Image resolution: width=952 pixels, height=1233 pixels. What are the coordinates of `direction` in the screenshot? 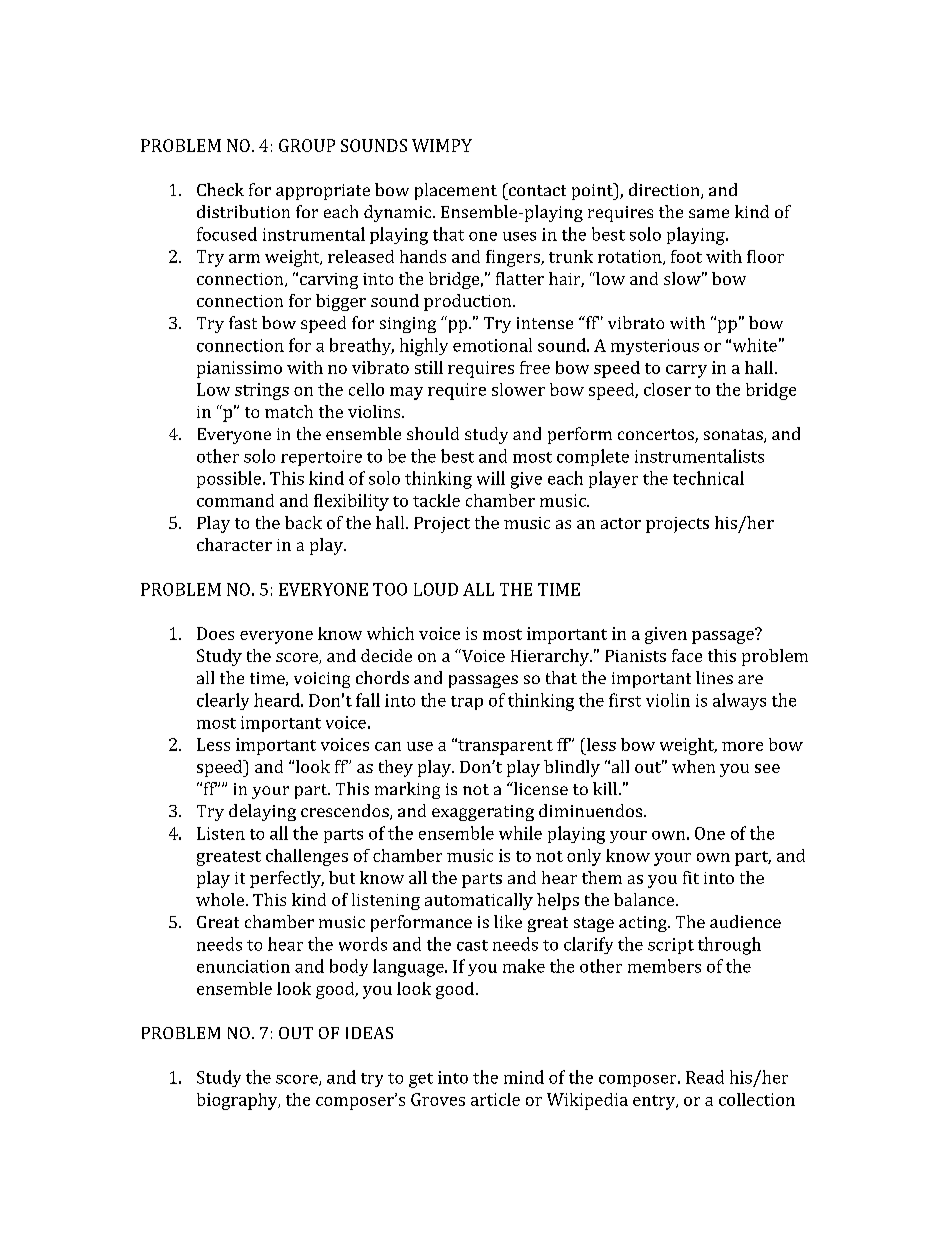 It's located at (665, 191).
